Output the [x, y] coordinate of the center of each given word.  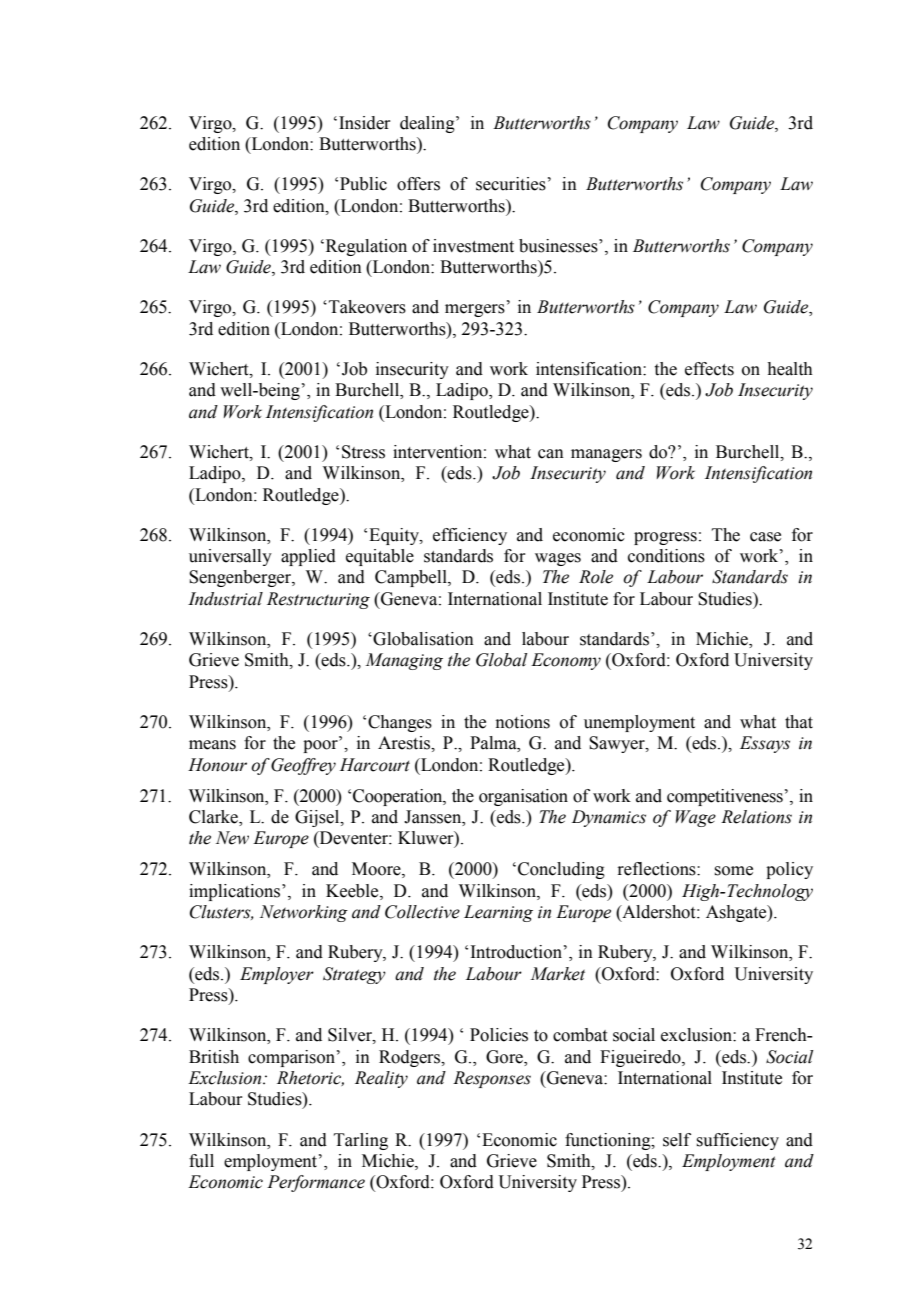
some [733, 871]
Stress [363, 452]
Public [363, 184]
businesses [559, 246]
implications [236, 892]
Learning [498, 913]
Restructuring [318, 600]
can [551, 454]
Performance [316, 1183]
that [799, 722]
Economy [566, 661]
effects [709, 369]
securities [511, 184]
